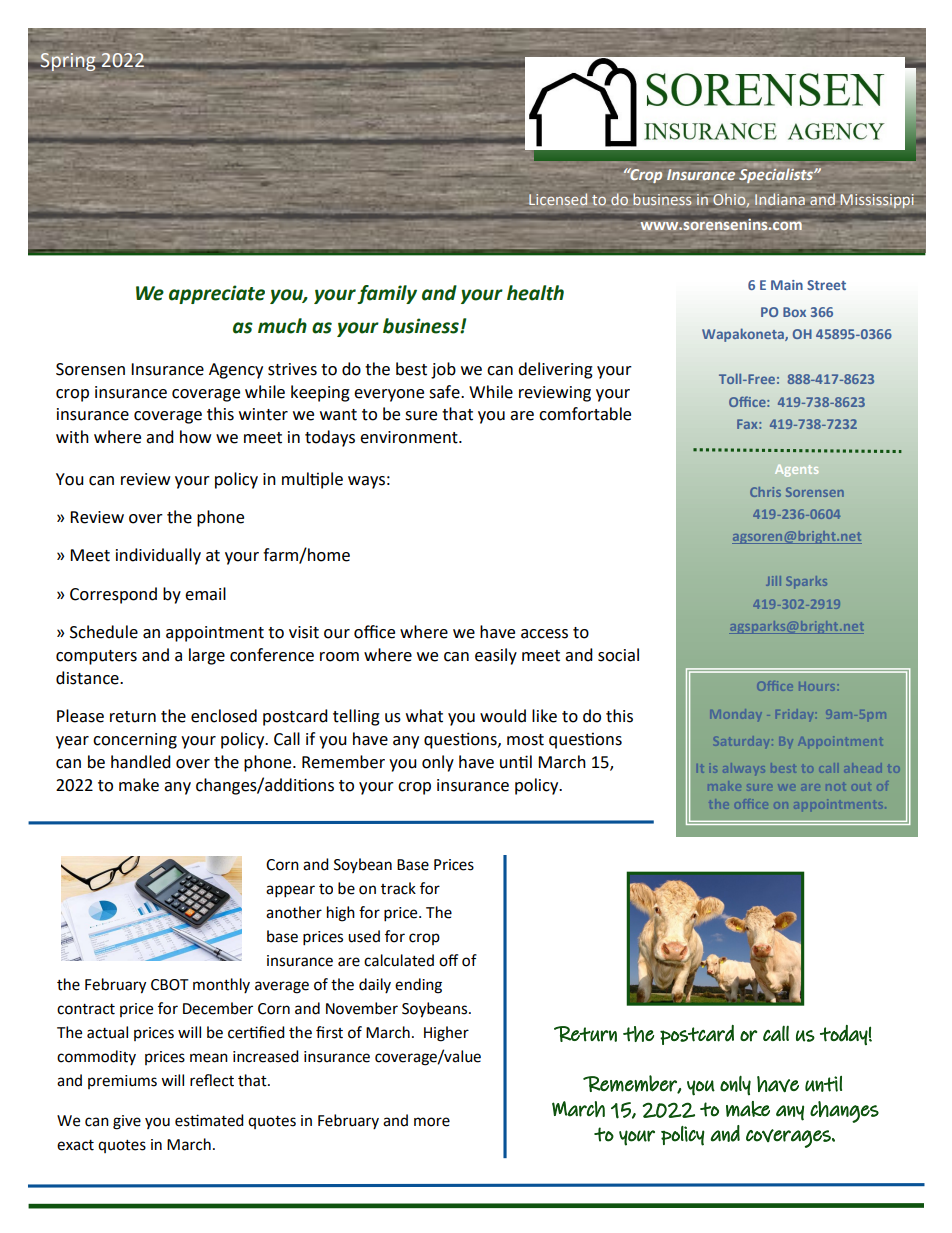  I want to click on large, so click(207, 656).
